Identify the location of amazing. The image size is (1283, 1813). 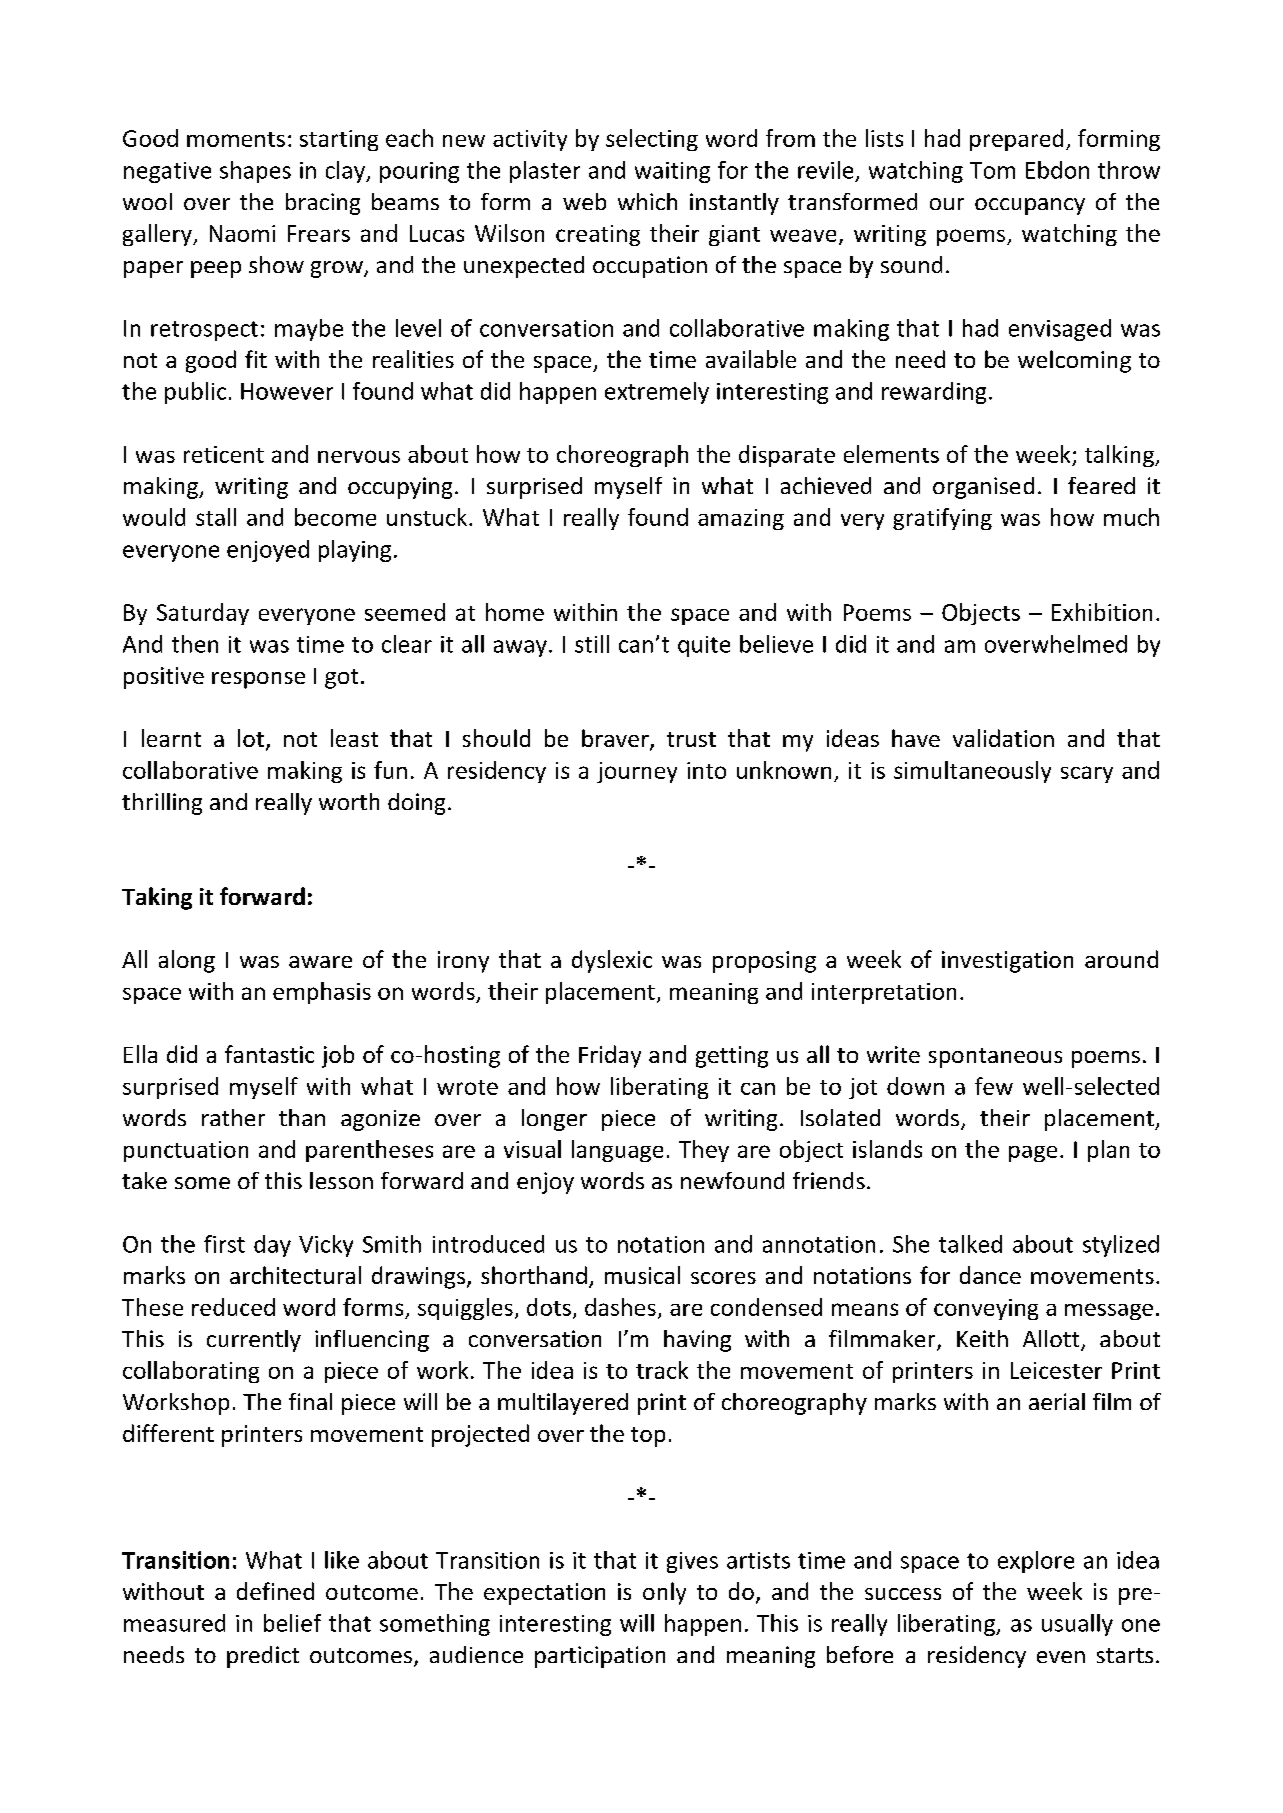
(741, 519).
